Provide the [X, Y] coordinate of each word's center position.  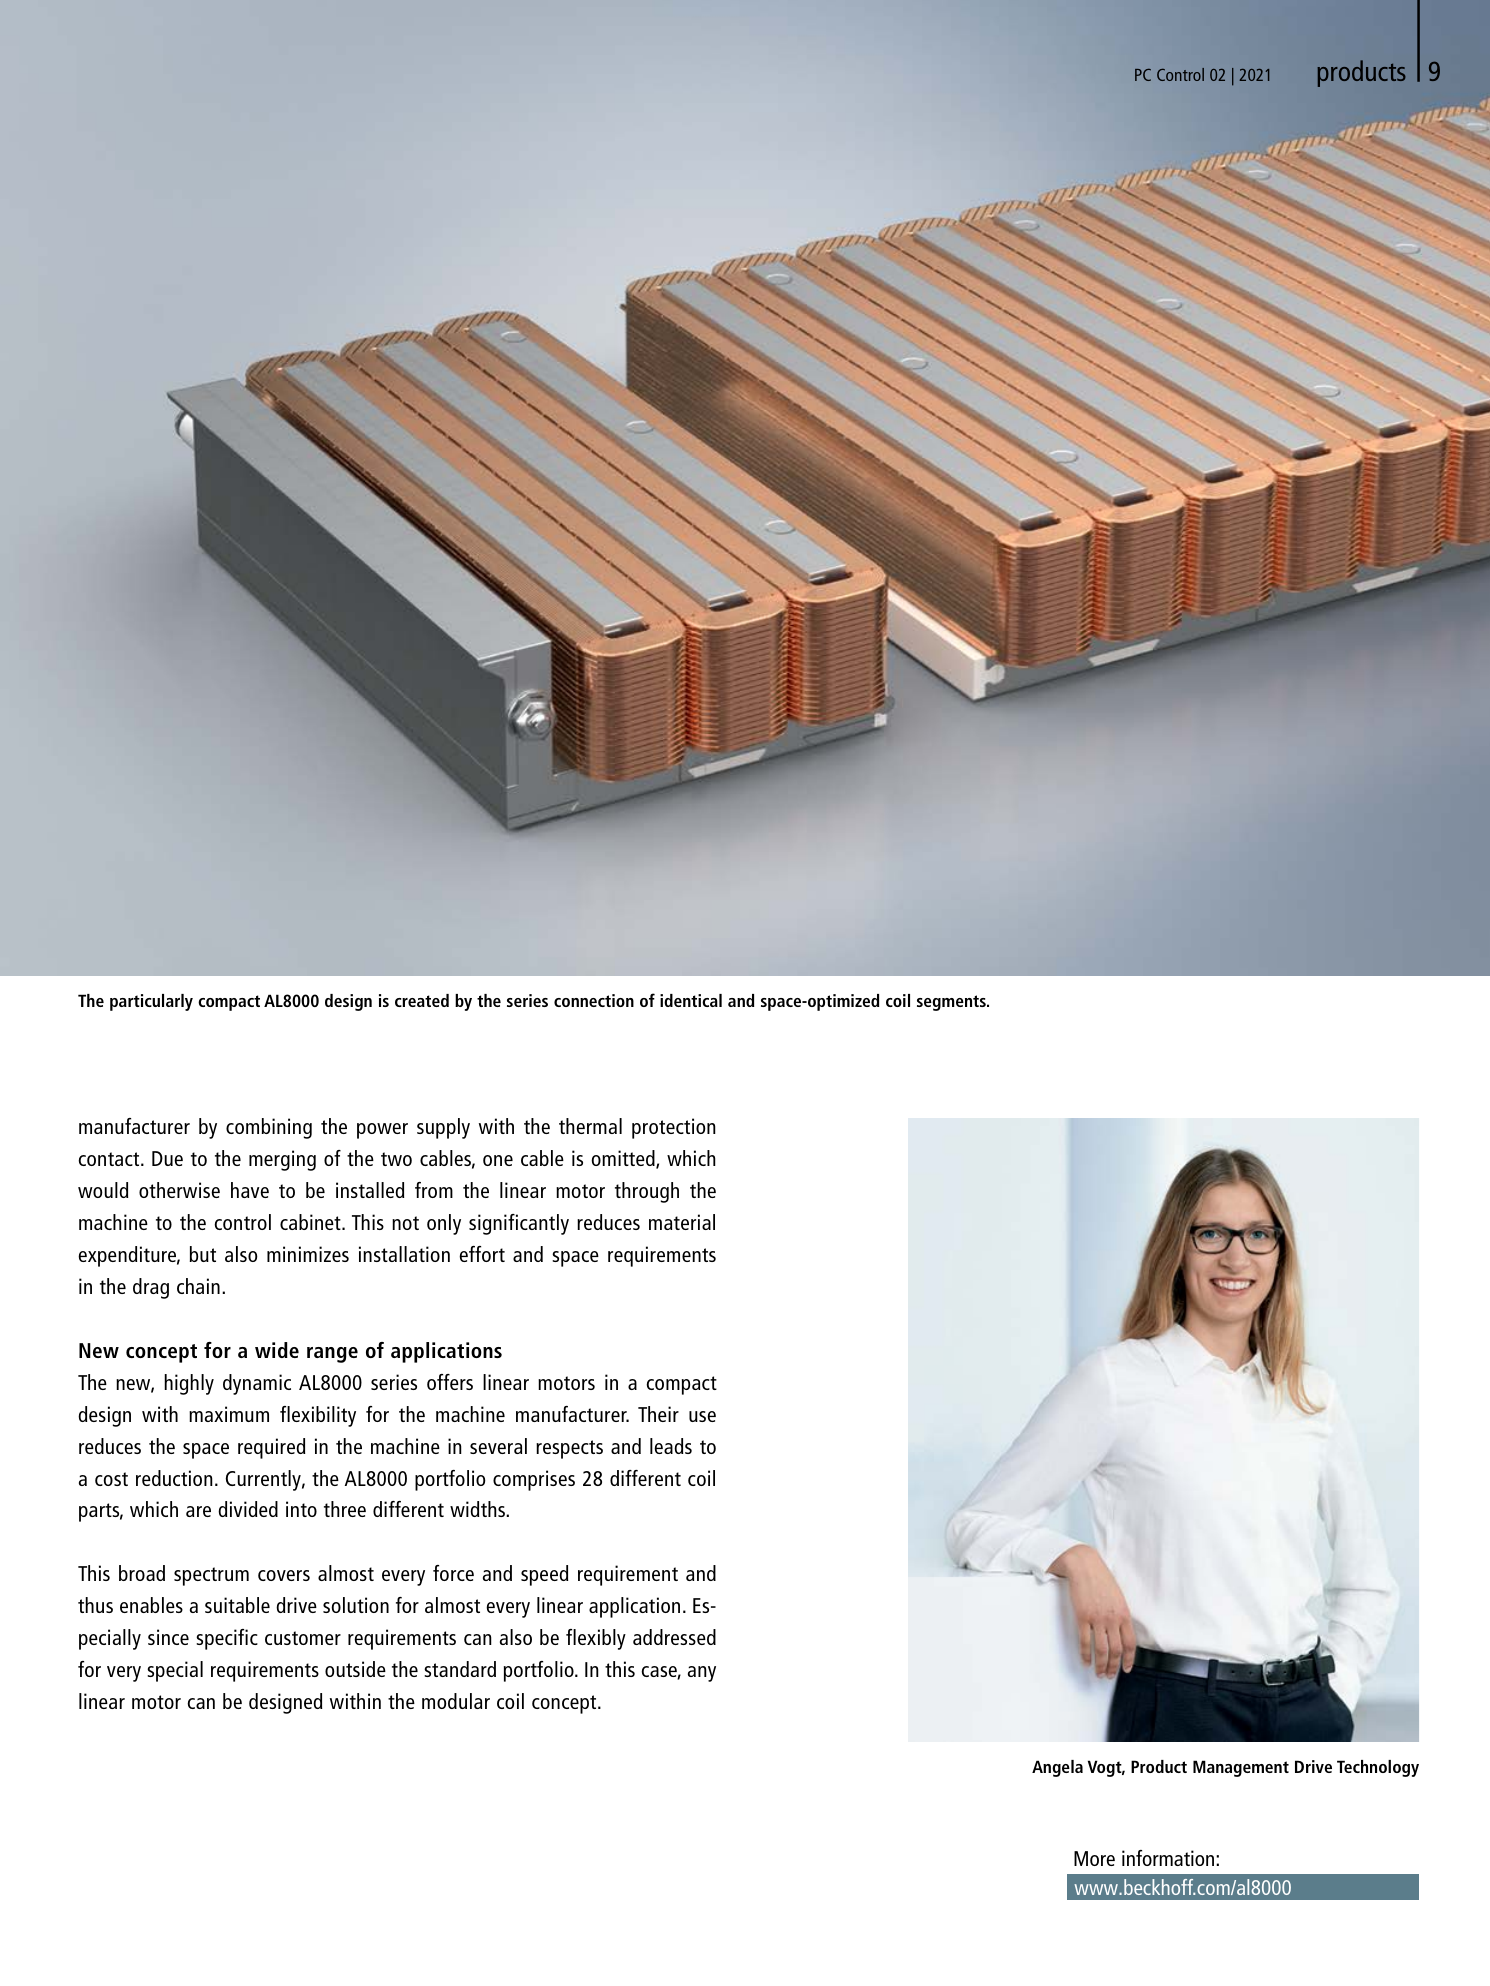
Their [658, 1414]
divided [248, 1509]
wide [277, 1350]
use [702, 1416]
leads [671, 1446]
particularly [151, 1002]
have [250, 1190]
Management [1241, 1768]
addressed [674, 1637]
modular [456, 1701]
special [175, 1671]
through [647, 1192]
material [682, 1222]
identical [691, 1000]
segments [952, 1003]
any [702, 1674]
